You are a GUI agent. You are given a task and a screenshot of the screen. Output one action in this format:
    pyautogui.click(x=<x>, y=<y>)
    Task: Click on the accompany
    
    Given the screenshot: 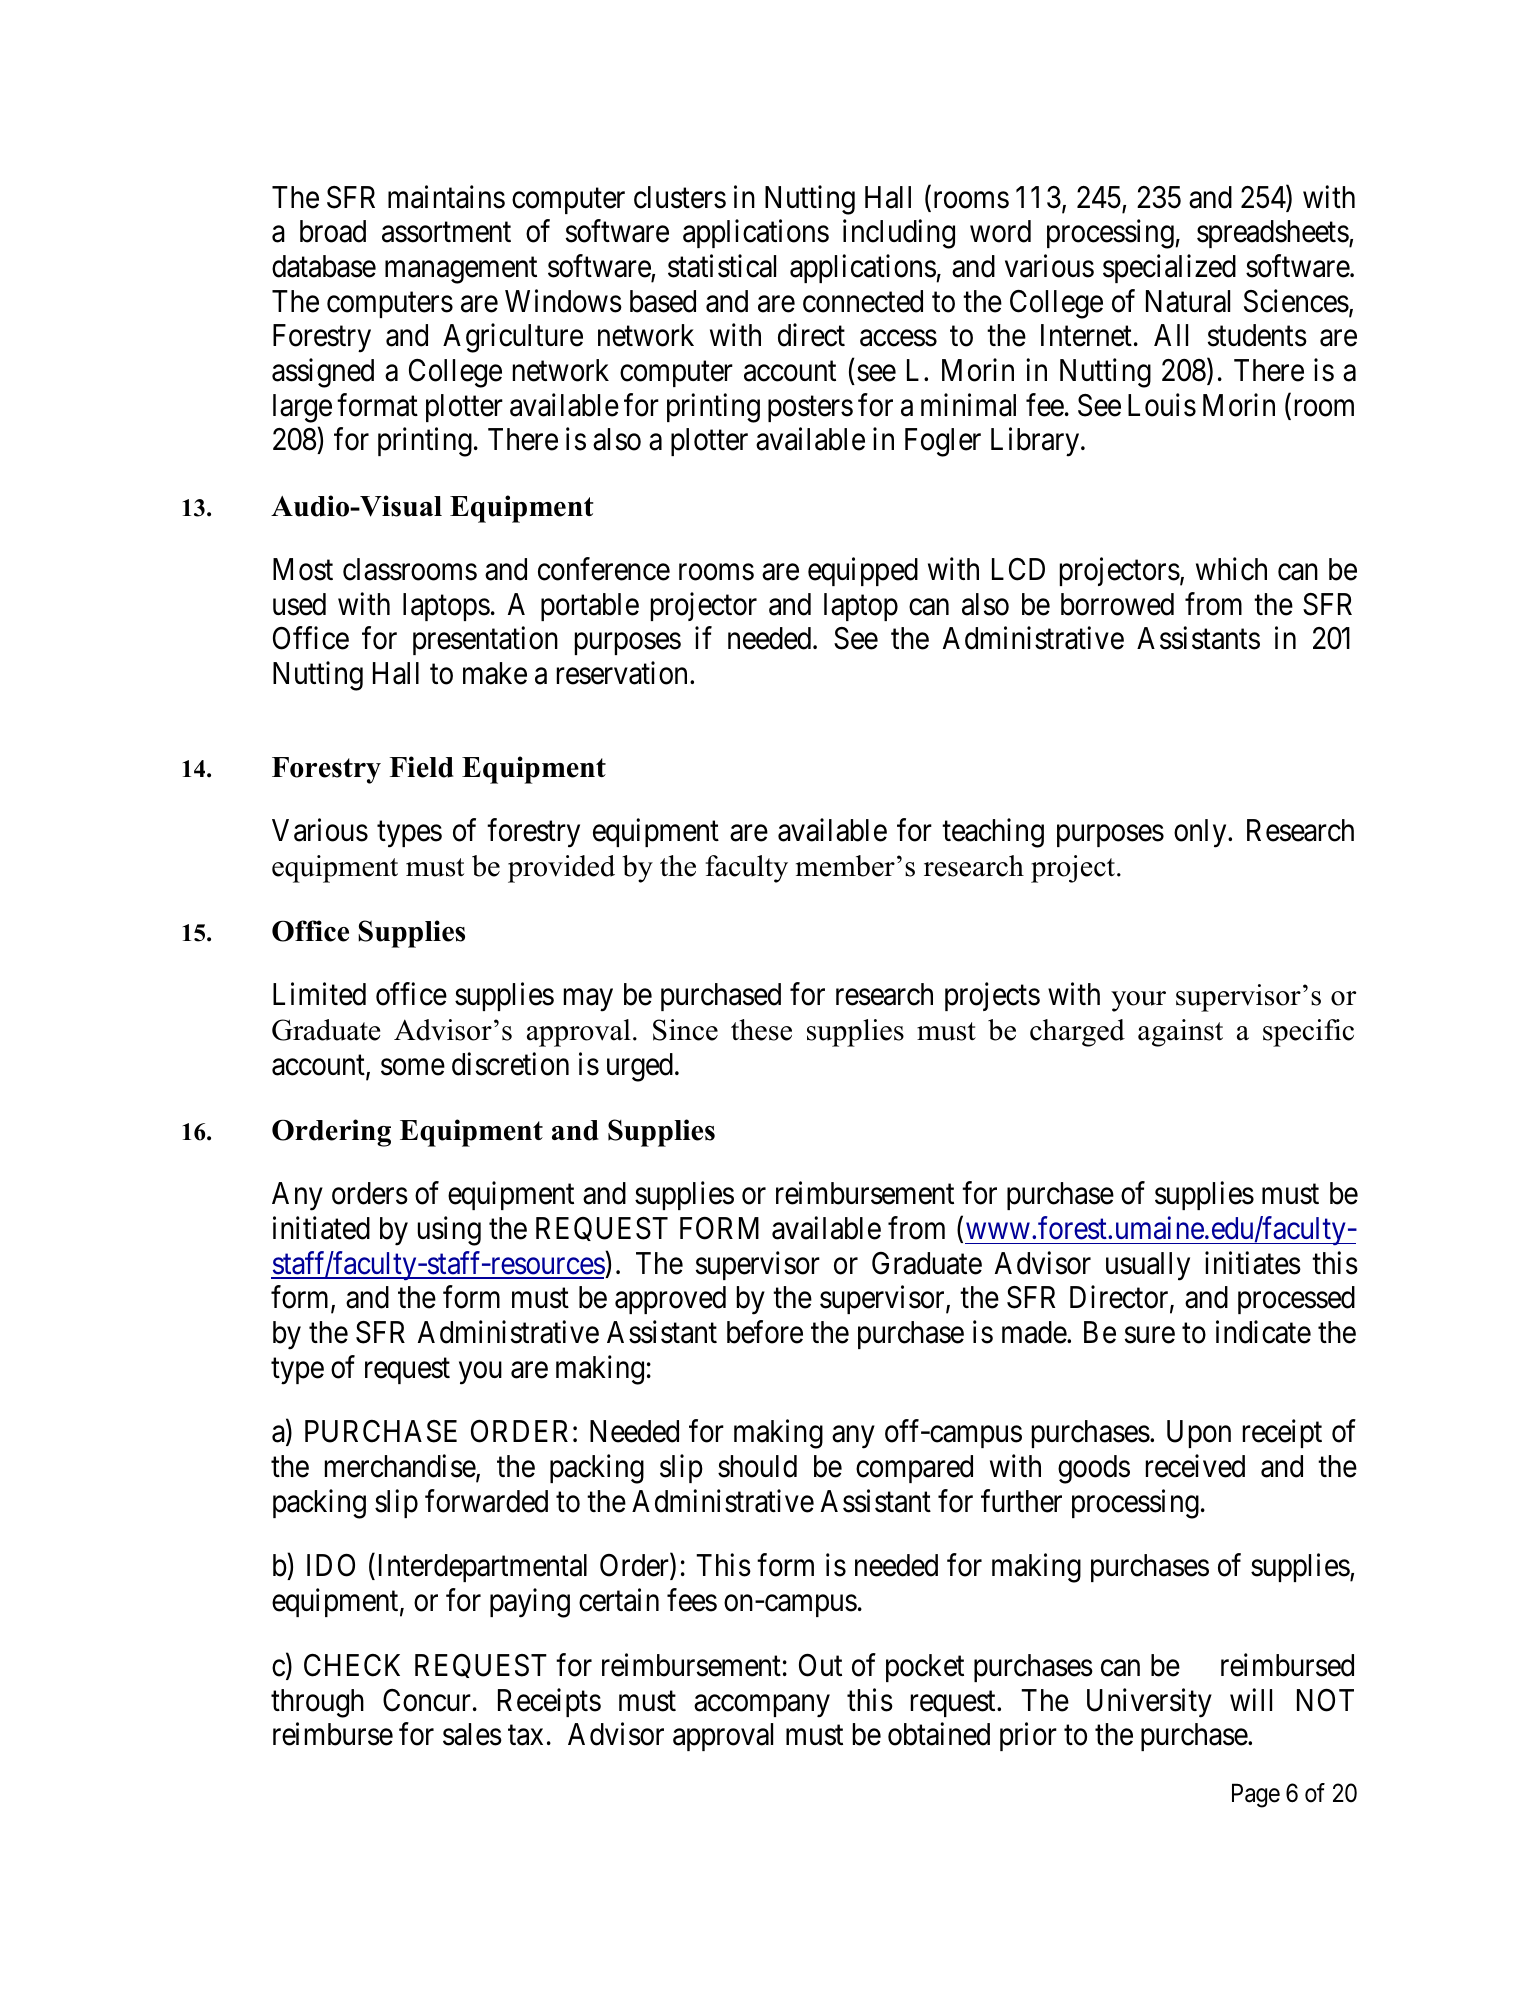 What is the action you would take?
    pyautogui.click(x=762, y=1706)
